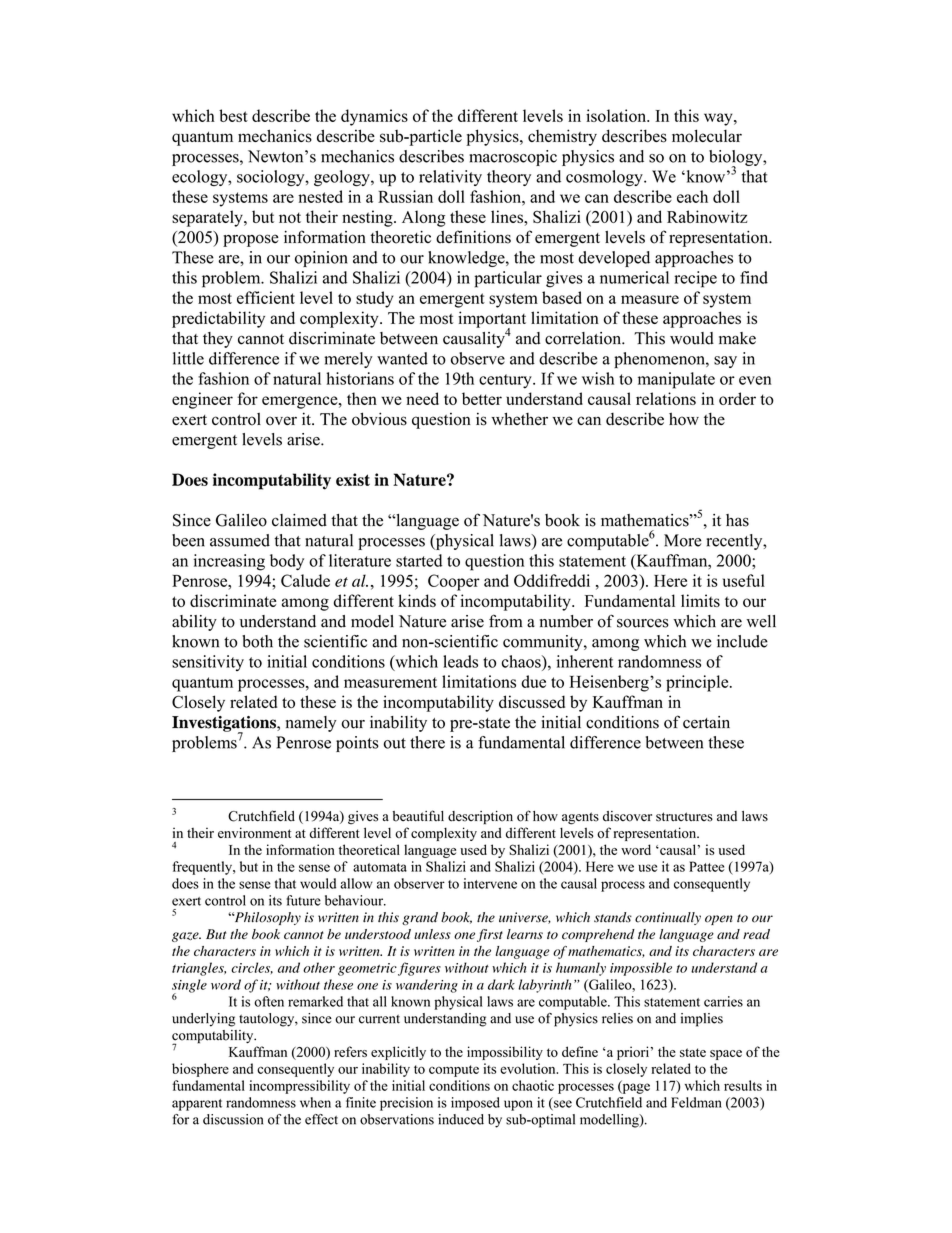 This screenshot has width=952, height=1233. Describe the element at coordinates (475, 1104) in the screenshot. I see `imposed` at that location.
